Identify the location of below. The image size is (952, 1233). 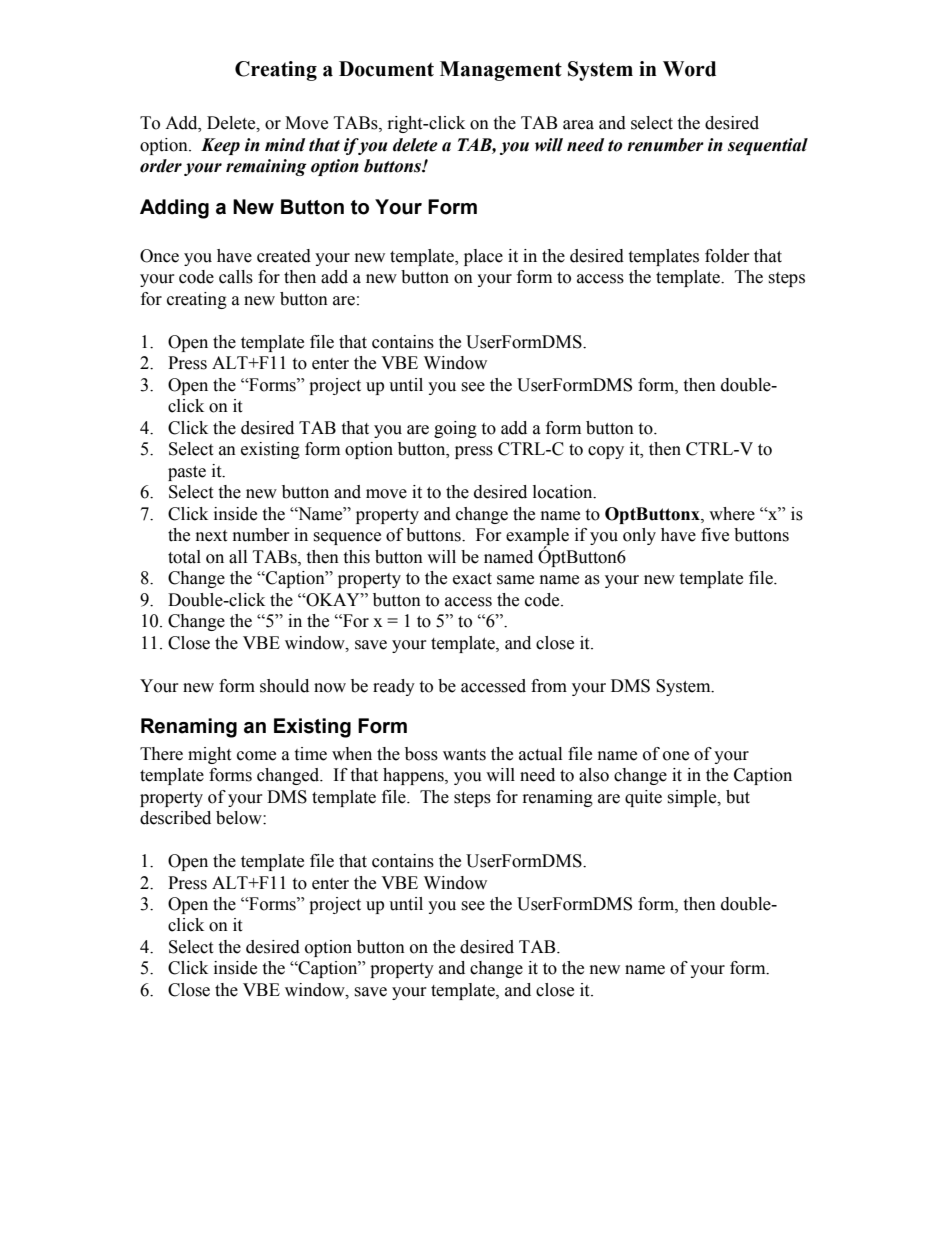
(240, 818).
